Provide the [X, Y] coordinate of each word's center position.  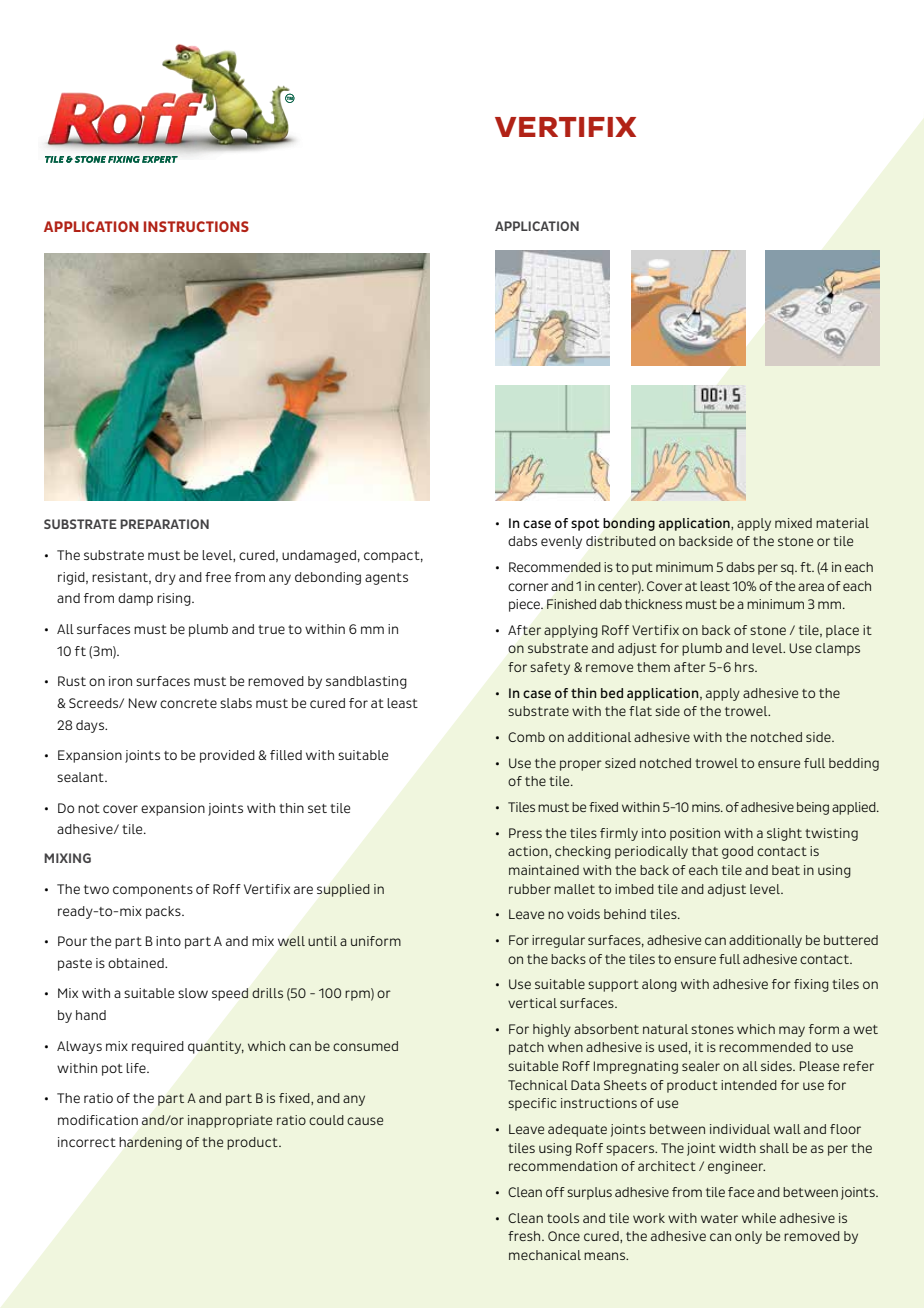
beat [786, 870]
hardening [151, 1143]
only [748, 1237]
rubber [530, 889]
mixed [793, 523]
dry [165, 578]
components [153, 891]
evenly [561, 542]
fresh [525, 1236]
